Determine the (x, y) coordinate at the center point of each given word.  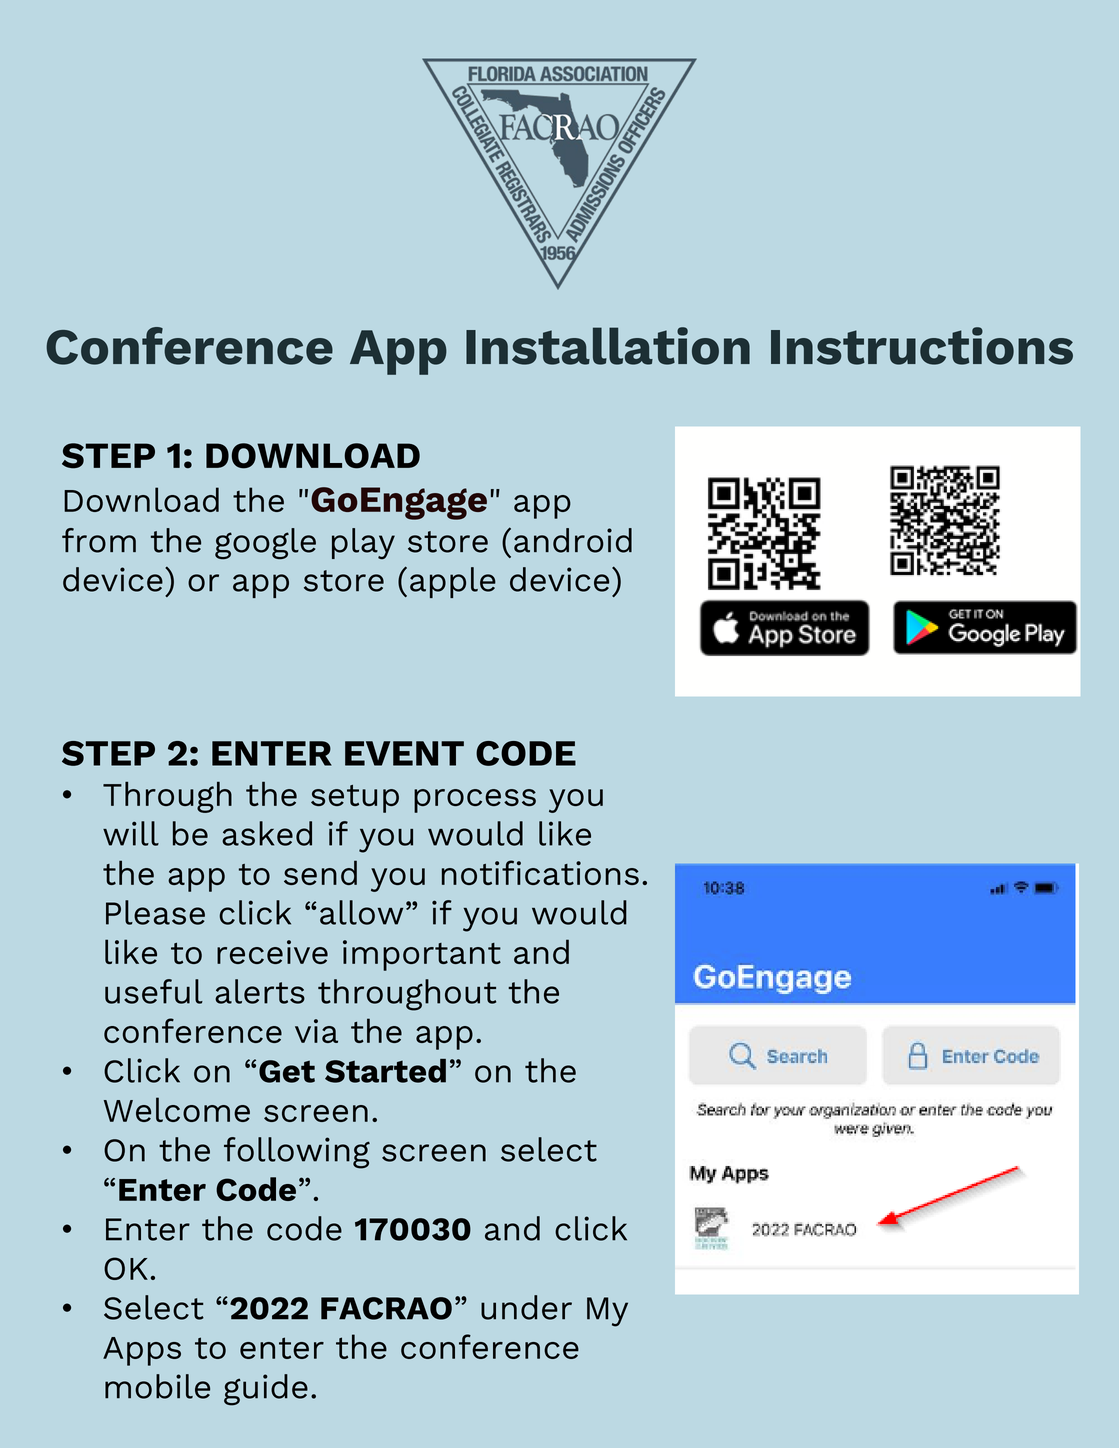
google (265, 544)
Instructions (922, 346)
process (475, 801)
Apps (142, 1351)
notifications (540, 872)
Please (155, 912)
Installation (608, 346)
